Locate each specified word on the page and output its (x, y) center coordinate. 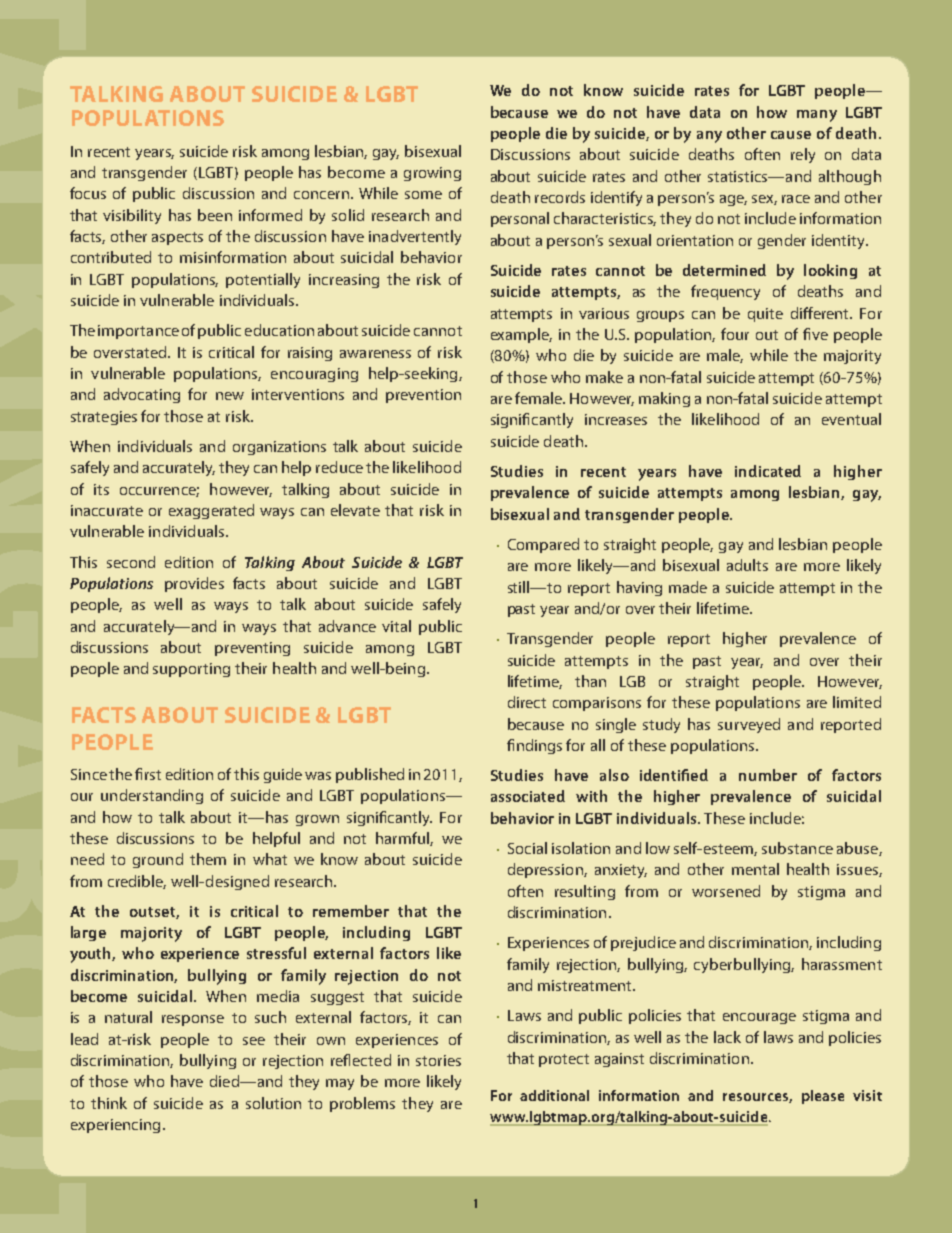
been (215, 215)
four (735, 334)
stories (438, 1060)
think (109, 1103)
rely (803, 155)
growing (432, 174)
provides (194, 584)
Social (527, 848)
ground (158, 860)
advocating (142, 395)
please (823, 1097)
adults (747, 565)
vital (396, 626)
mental (755, 869)
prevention (423, 396)
